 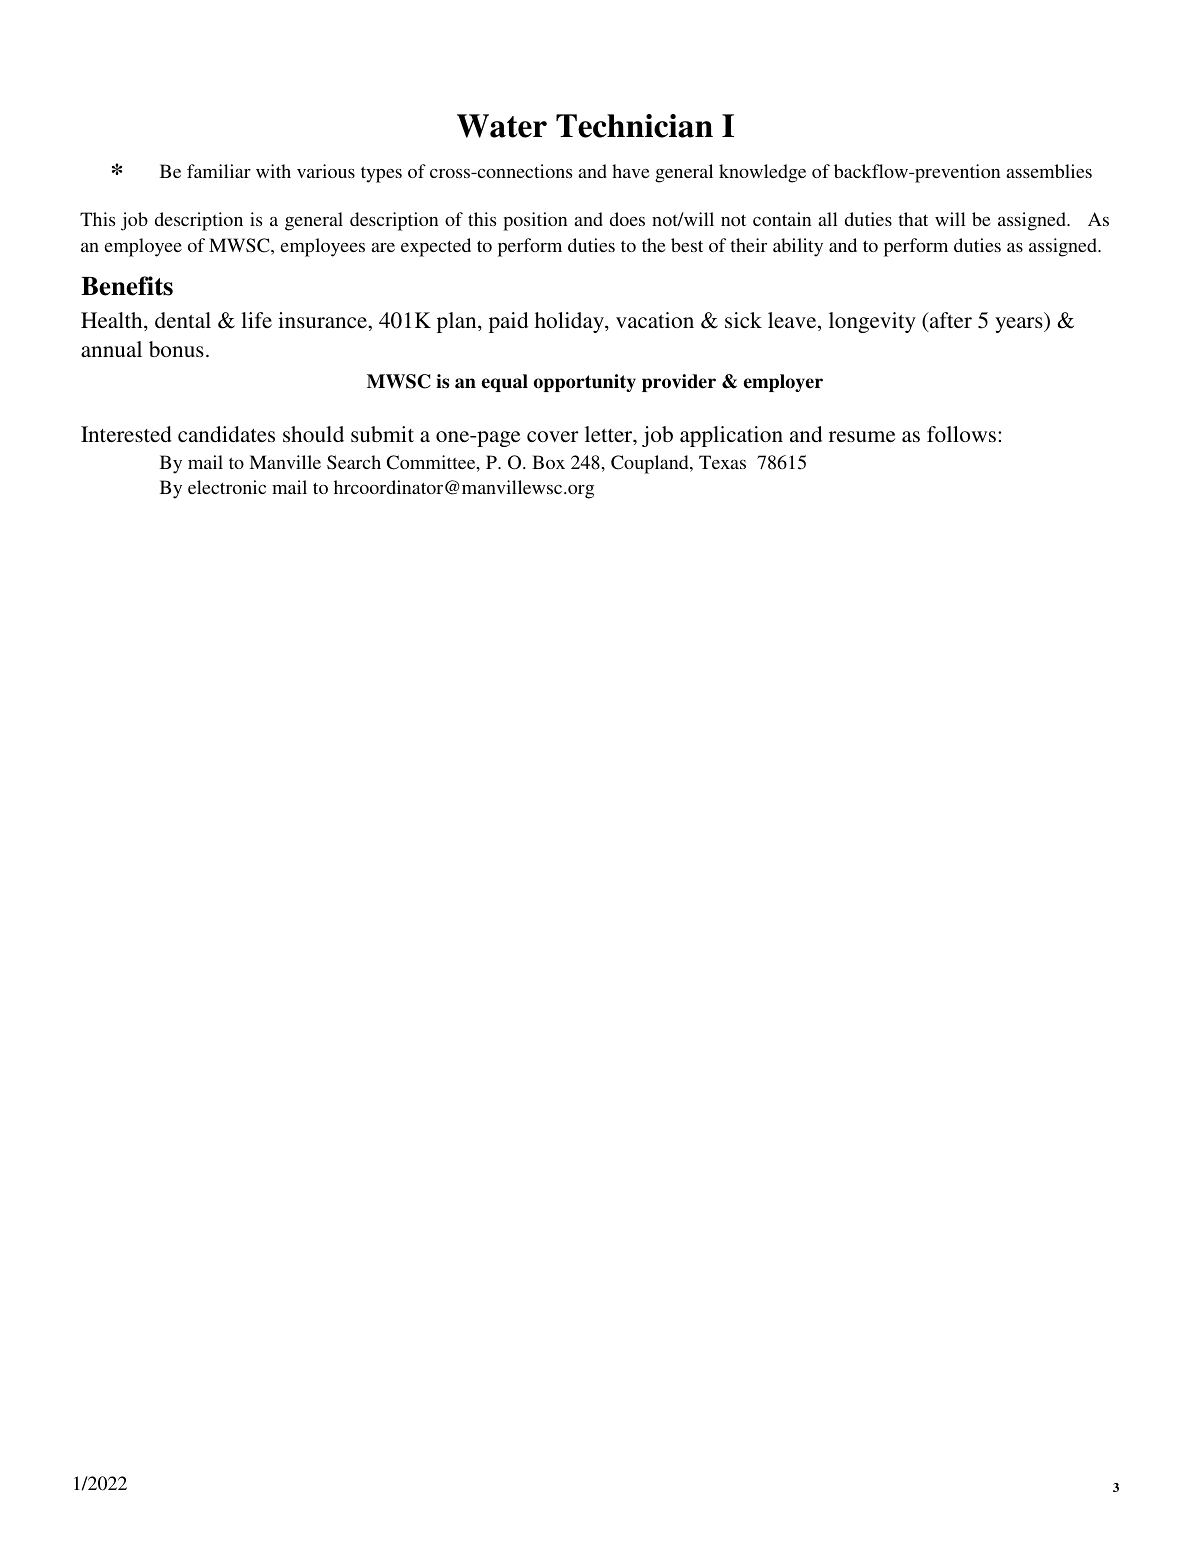 I want to click on Box, so click(x=548, y=462).
